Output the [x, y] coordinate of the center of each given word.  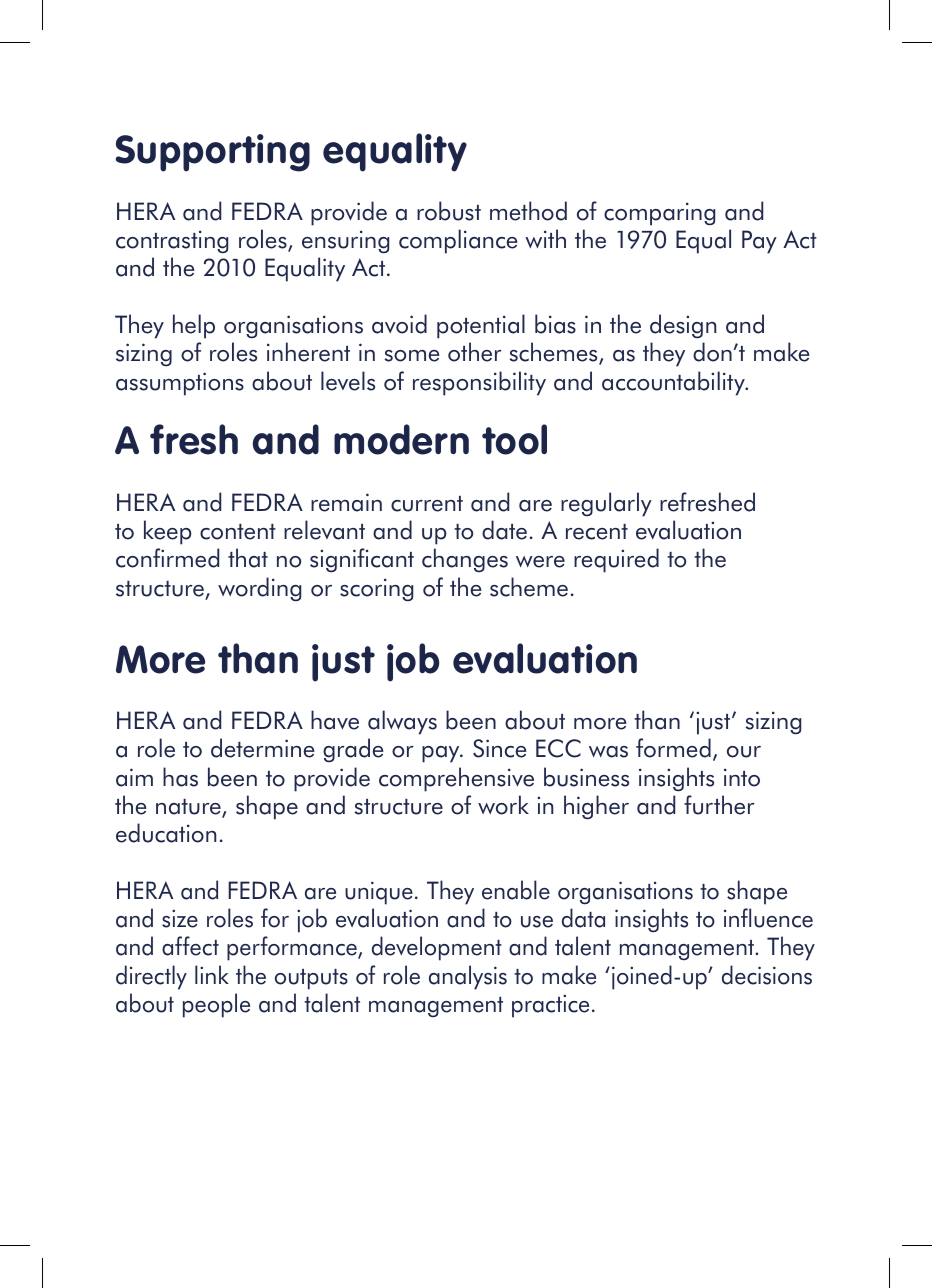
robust [449, 211]
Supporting [213, 153]
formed [673, 748]
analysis [468, 977]
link [212, 974]
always [402, 722]
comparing [659, 214]
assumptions [180, 384]
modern [401, 439]
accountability [674, 383]
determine [263, 748]
